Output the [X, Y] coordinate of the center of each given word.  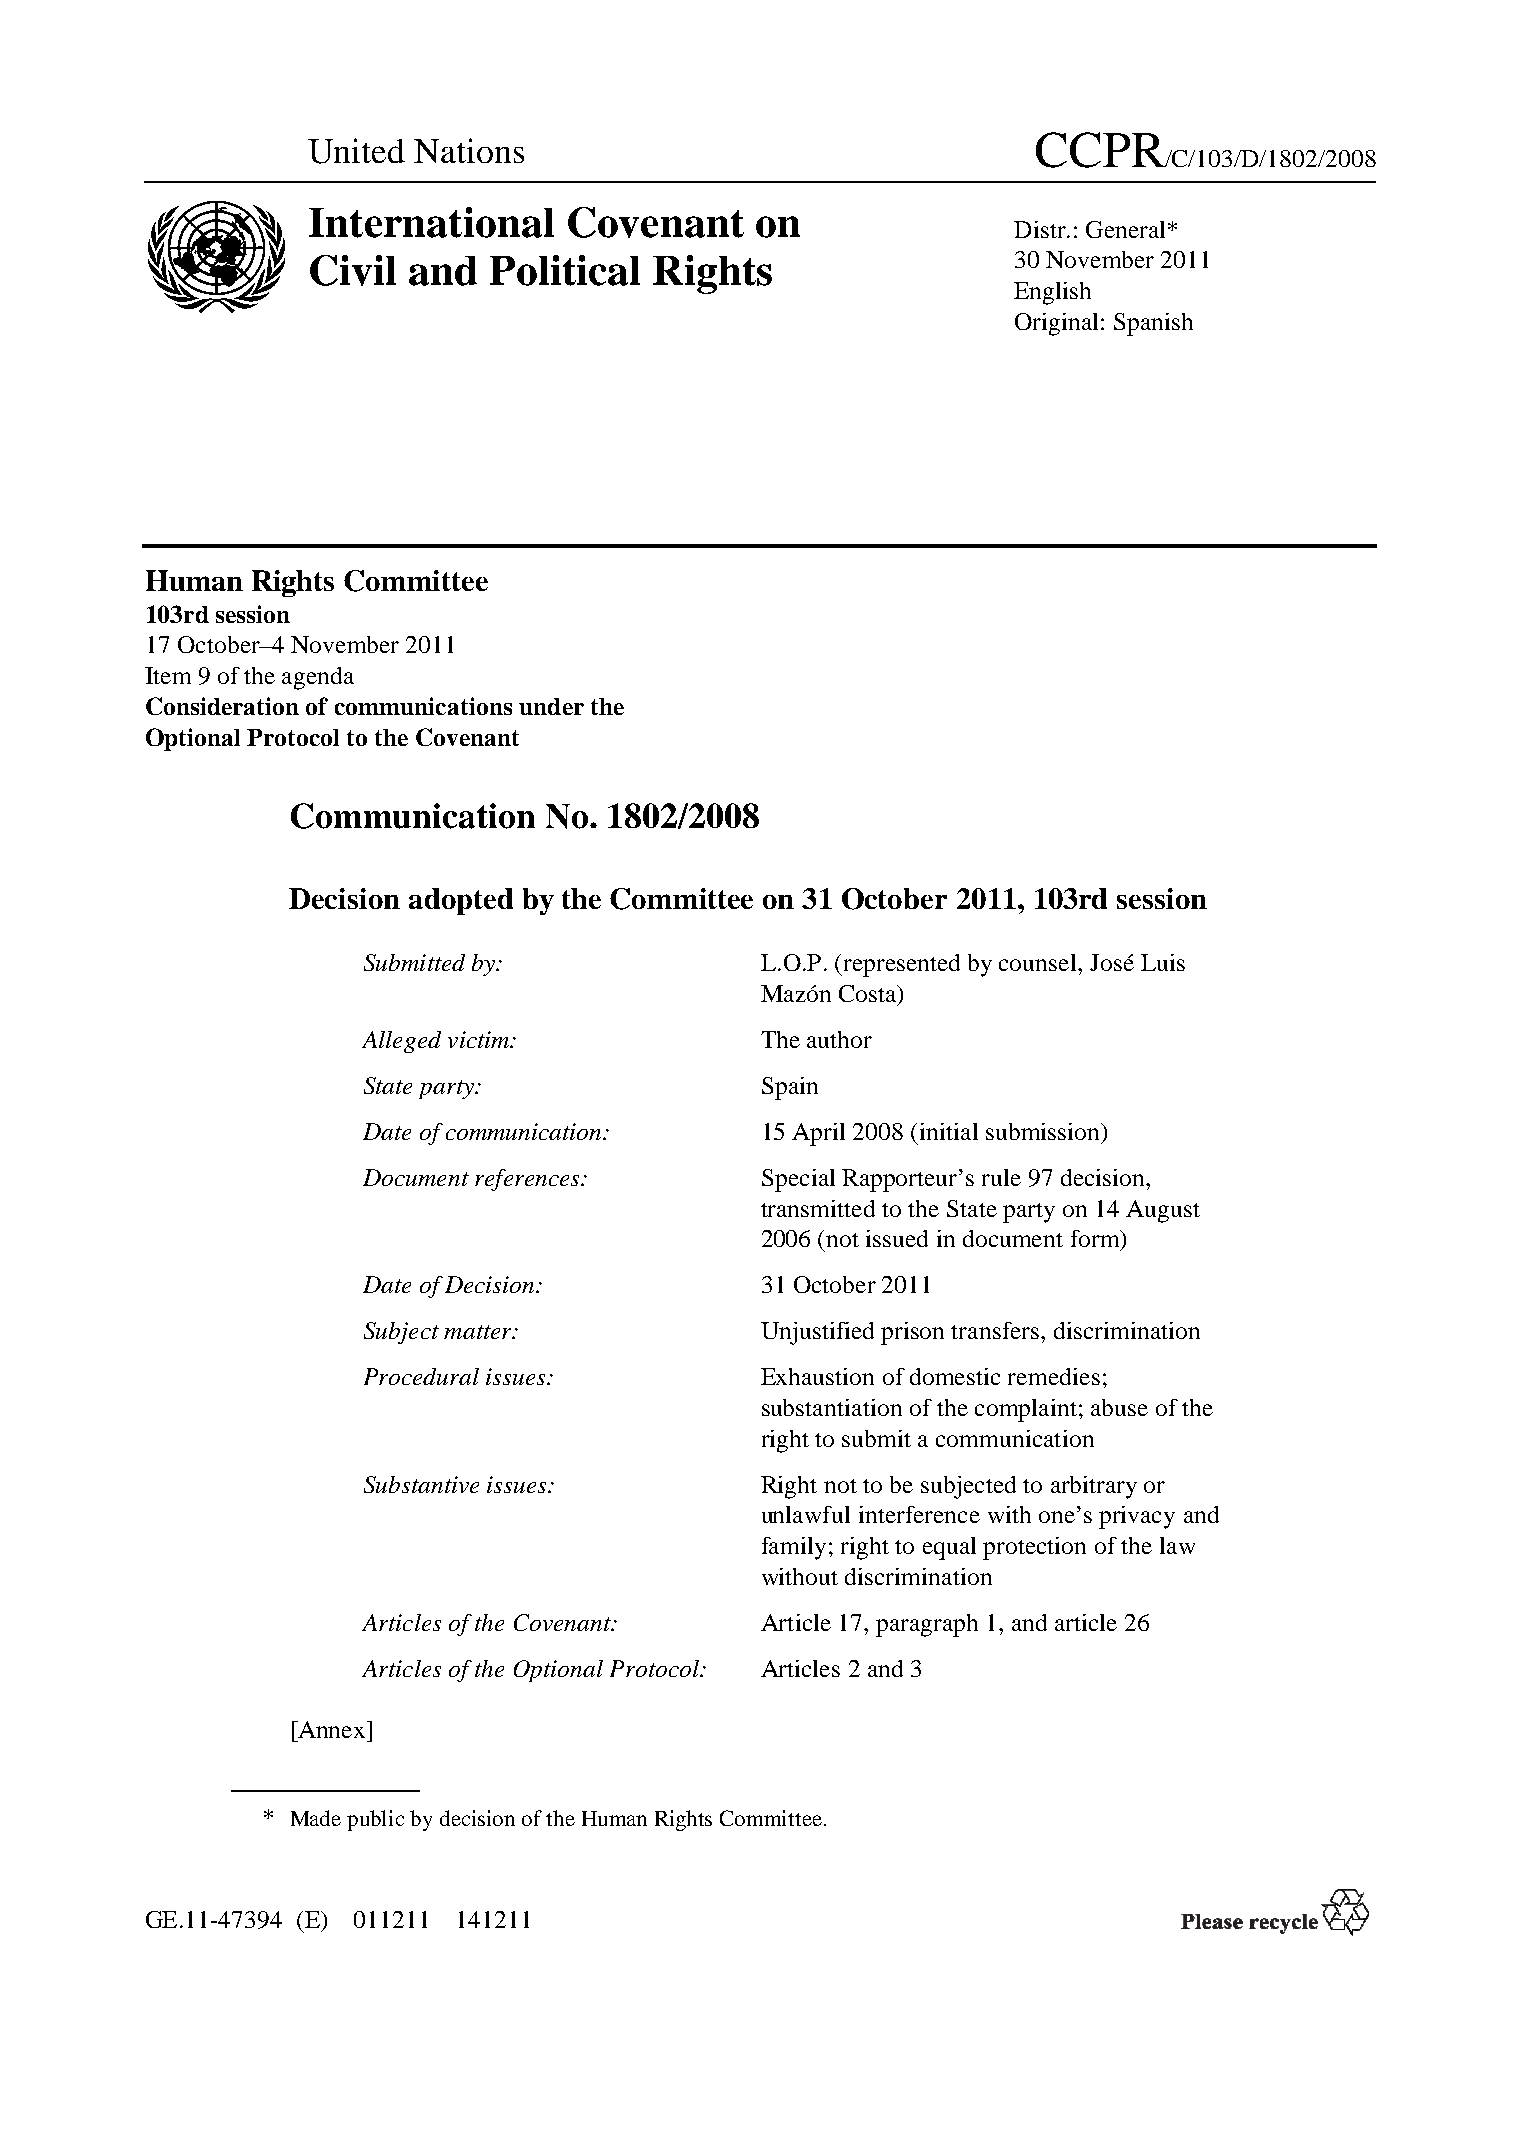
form [1096, 1240]
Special [798, 1180]
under [551, 706]
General [1125, 229]
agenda [318, 678]
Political [565, 270]
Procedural [421, 1376]
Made [316, 1818]
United [356, 151]
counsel [1039, 962]
